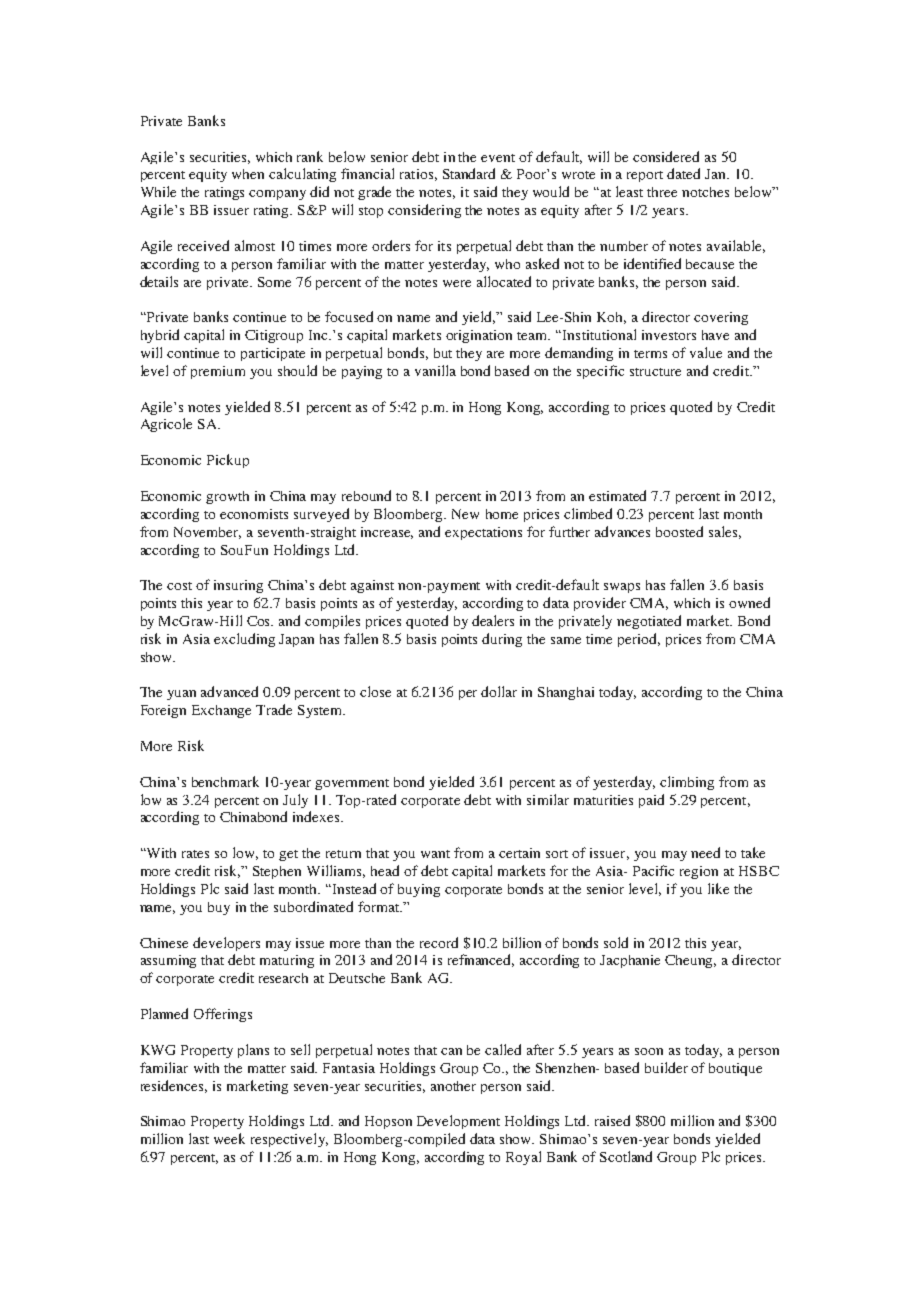 This screenshot has height=1308, width=924. Describe the element at coordinates (225, 781) in the screenshot. I see `benchmark` at that location.
